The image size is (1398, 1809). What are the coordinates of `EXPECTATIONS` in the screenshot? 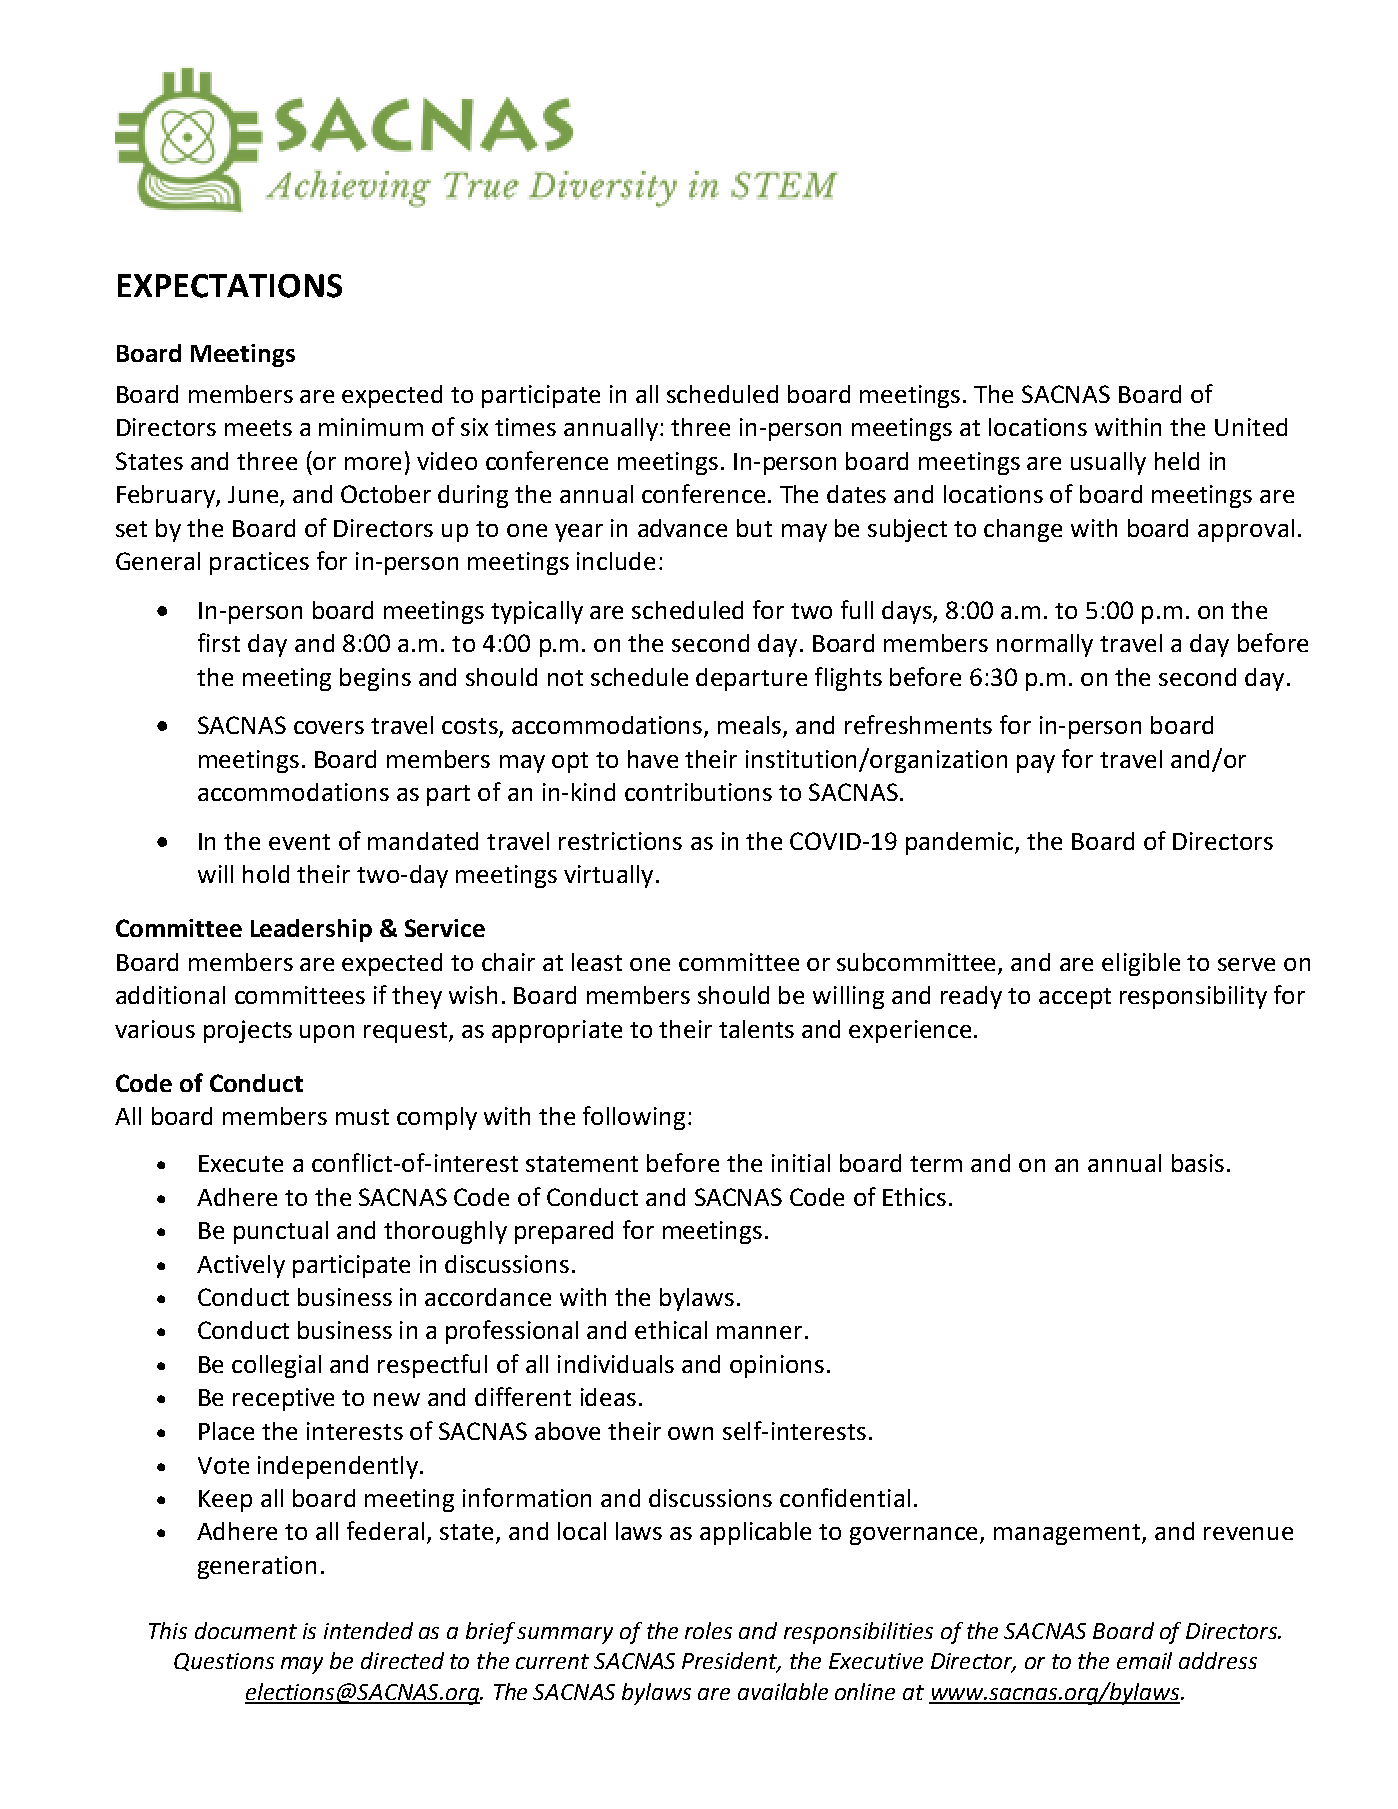 It's located at (230, 286).
